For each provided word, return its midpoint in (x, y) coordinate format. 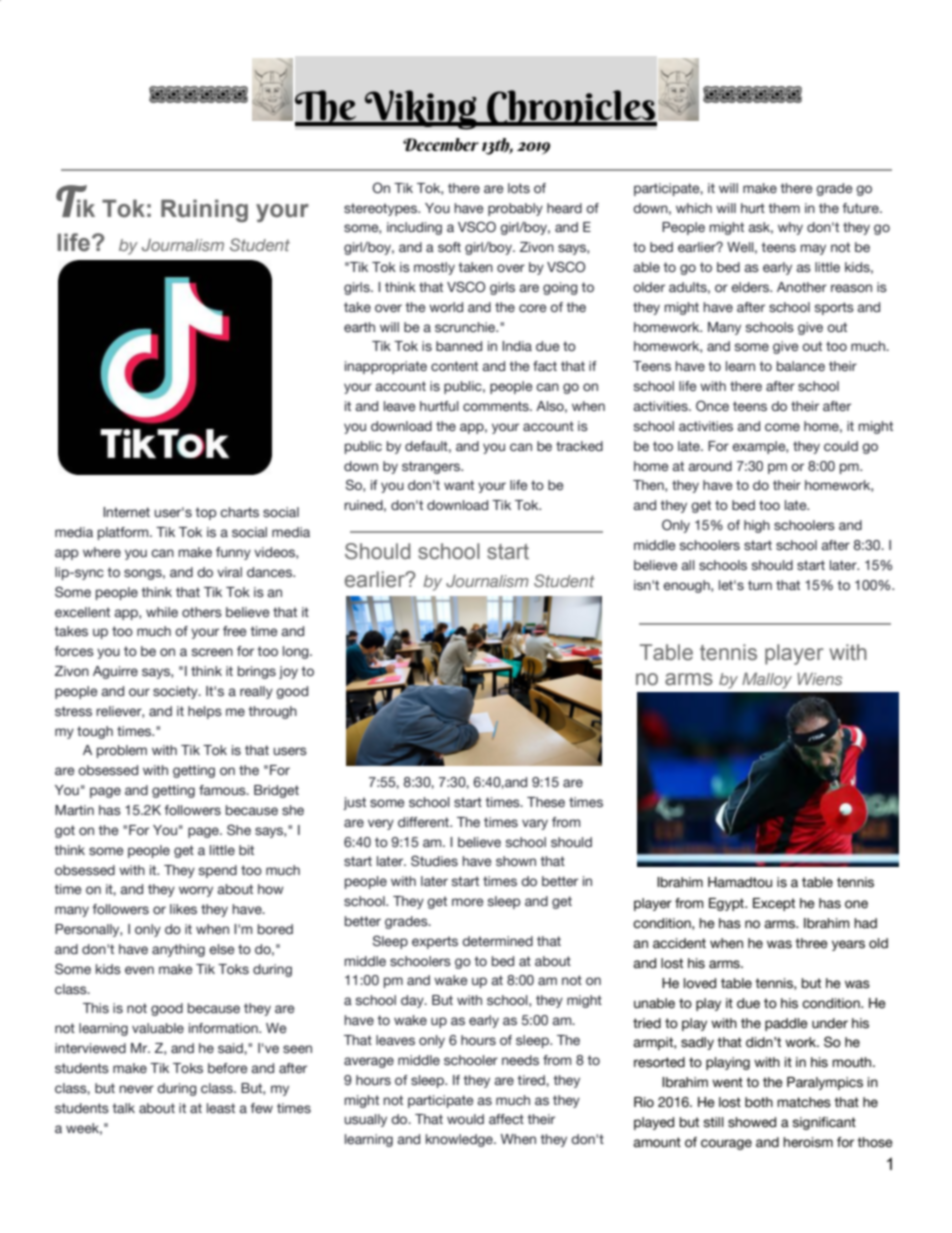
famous (223, 790)
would (465, 1119)
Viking (421, 110)
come (782, 427)
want (459, 485)
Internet (126, 512)
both (759, 1102)
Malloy (767, 680)
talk (123, 1108)
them (784, 208)
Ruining (204, 210)
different (424, 822)
